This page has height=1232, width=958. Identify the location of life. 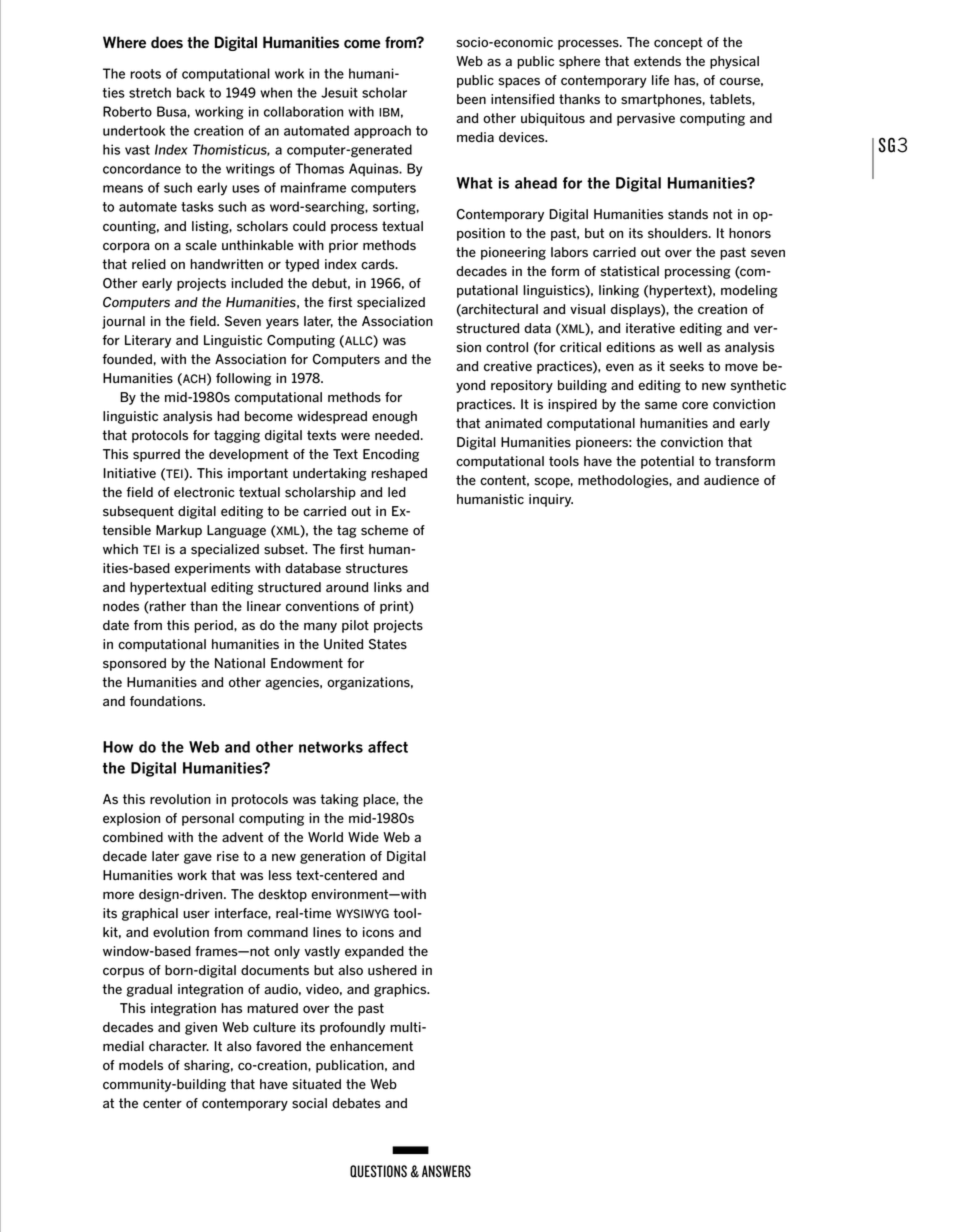
(660, 80).
